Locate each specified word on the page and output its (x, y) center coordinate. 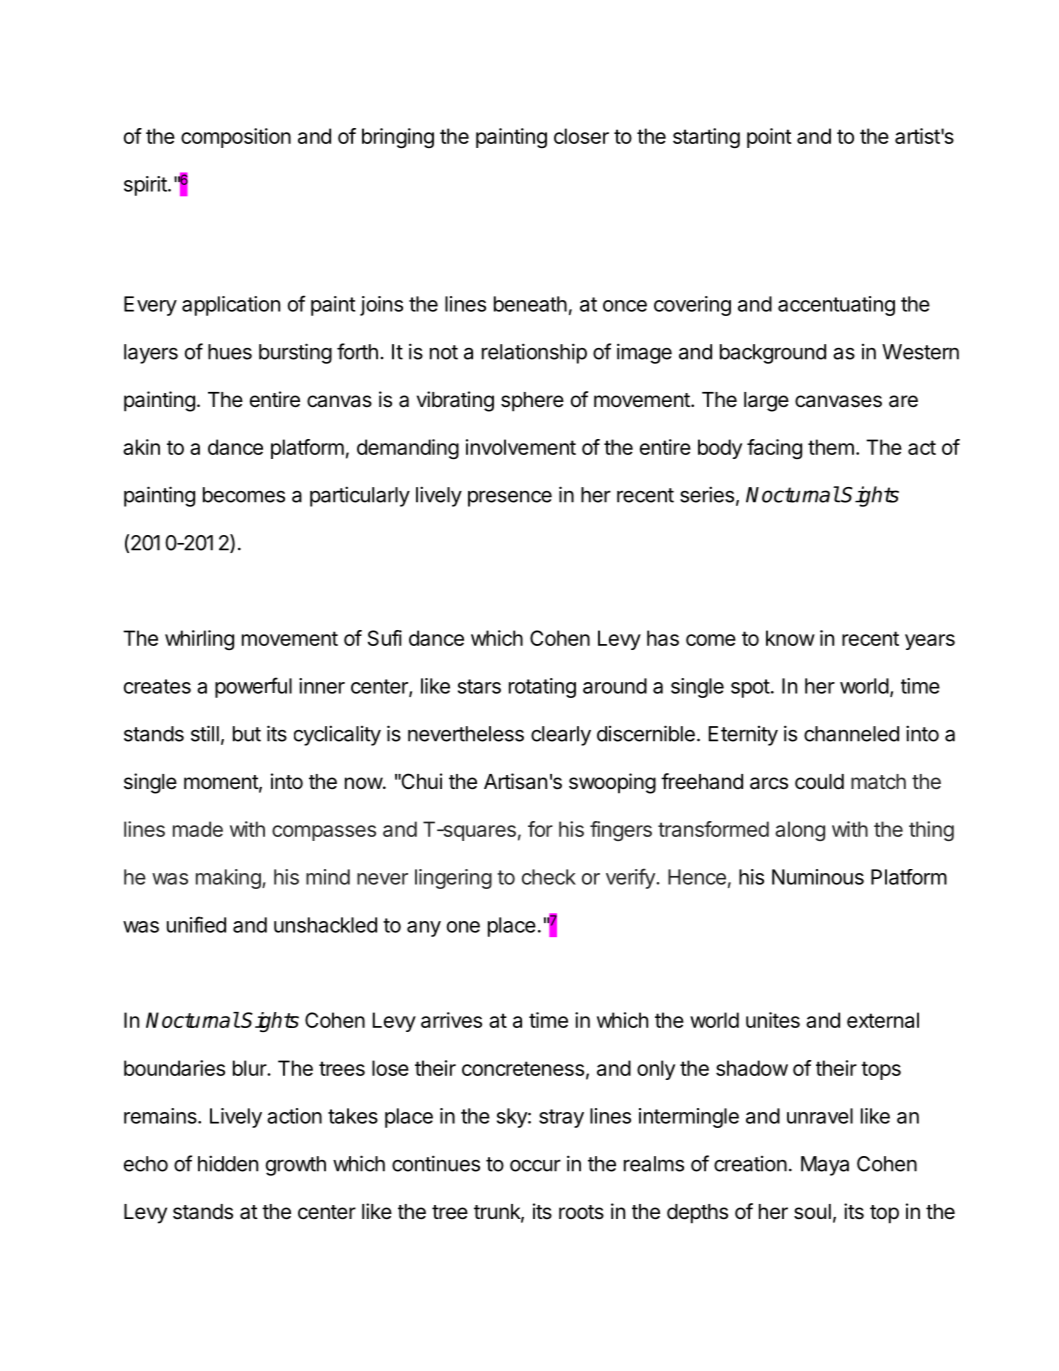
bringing (398, 138)
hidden (228, 1163)
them (831, 447)
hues (230, 352)
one (463, 927)
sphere (532, 402)
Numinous (818, 877)
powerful (253, 687)
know (790, 638)
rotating (542, 688)
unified (196, 924)
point (769, 138)
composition (236, 138)
